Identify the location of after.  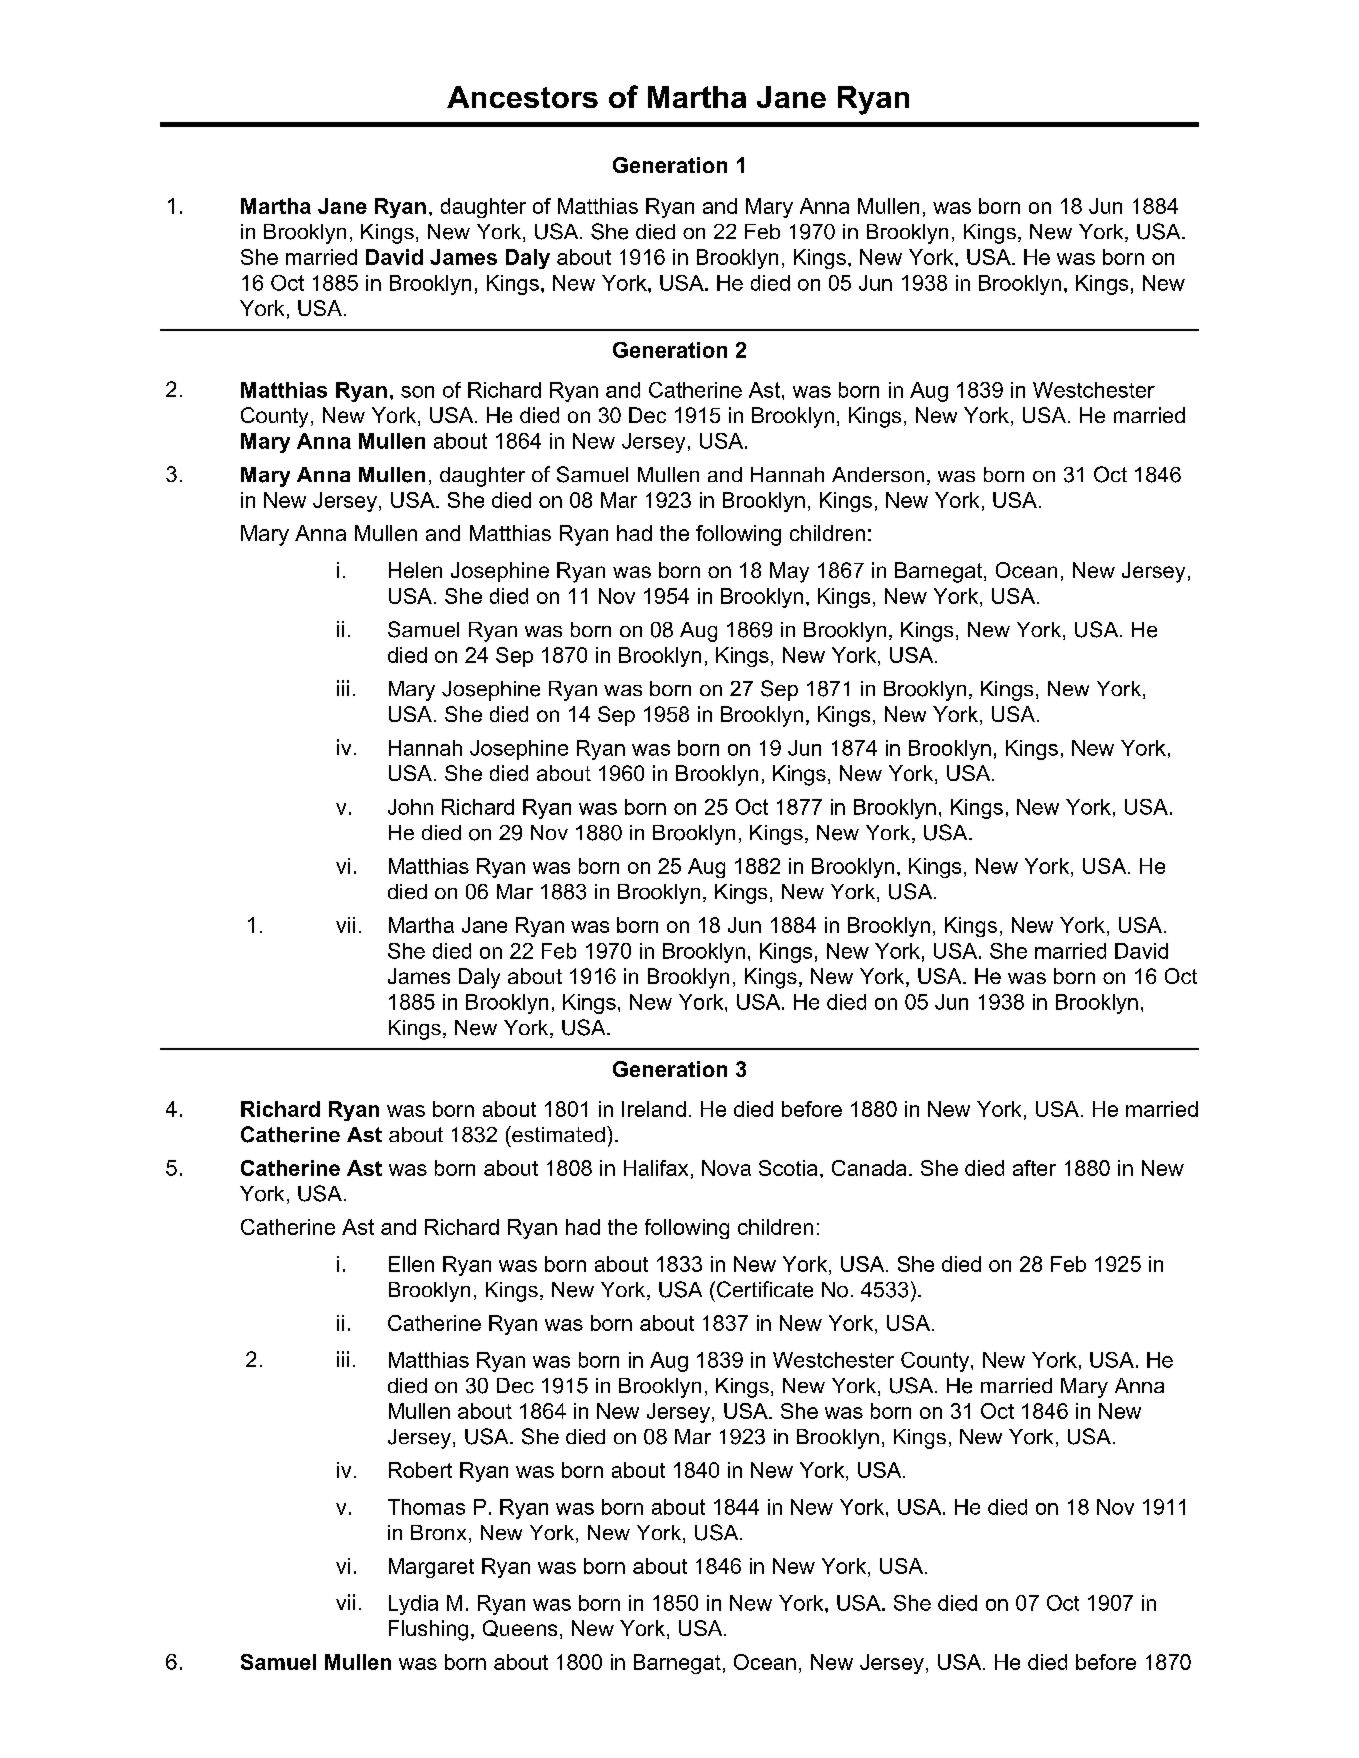
(1034, 1168).
